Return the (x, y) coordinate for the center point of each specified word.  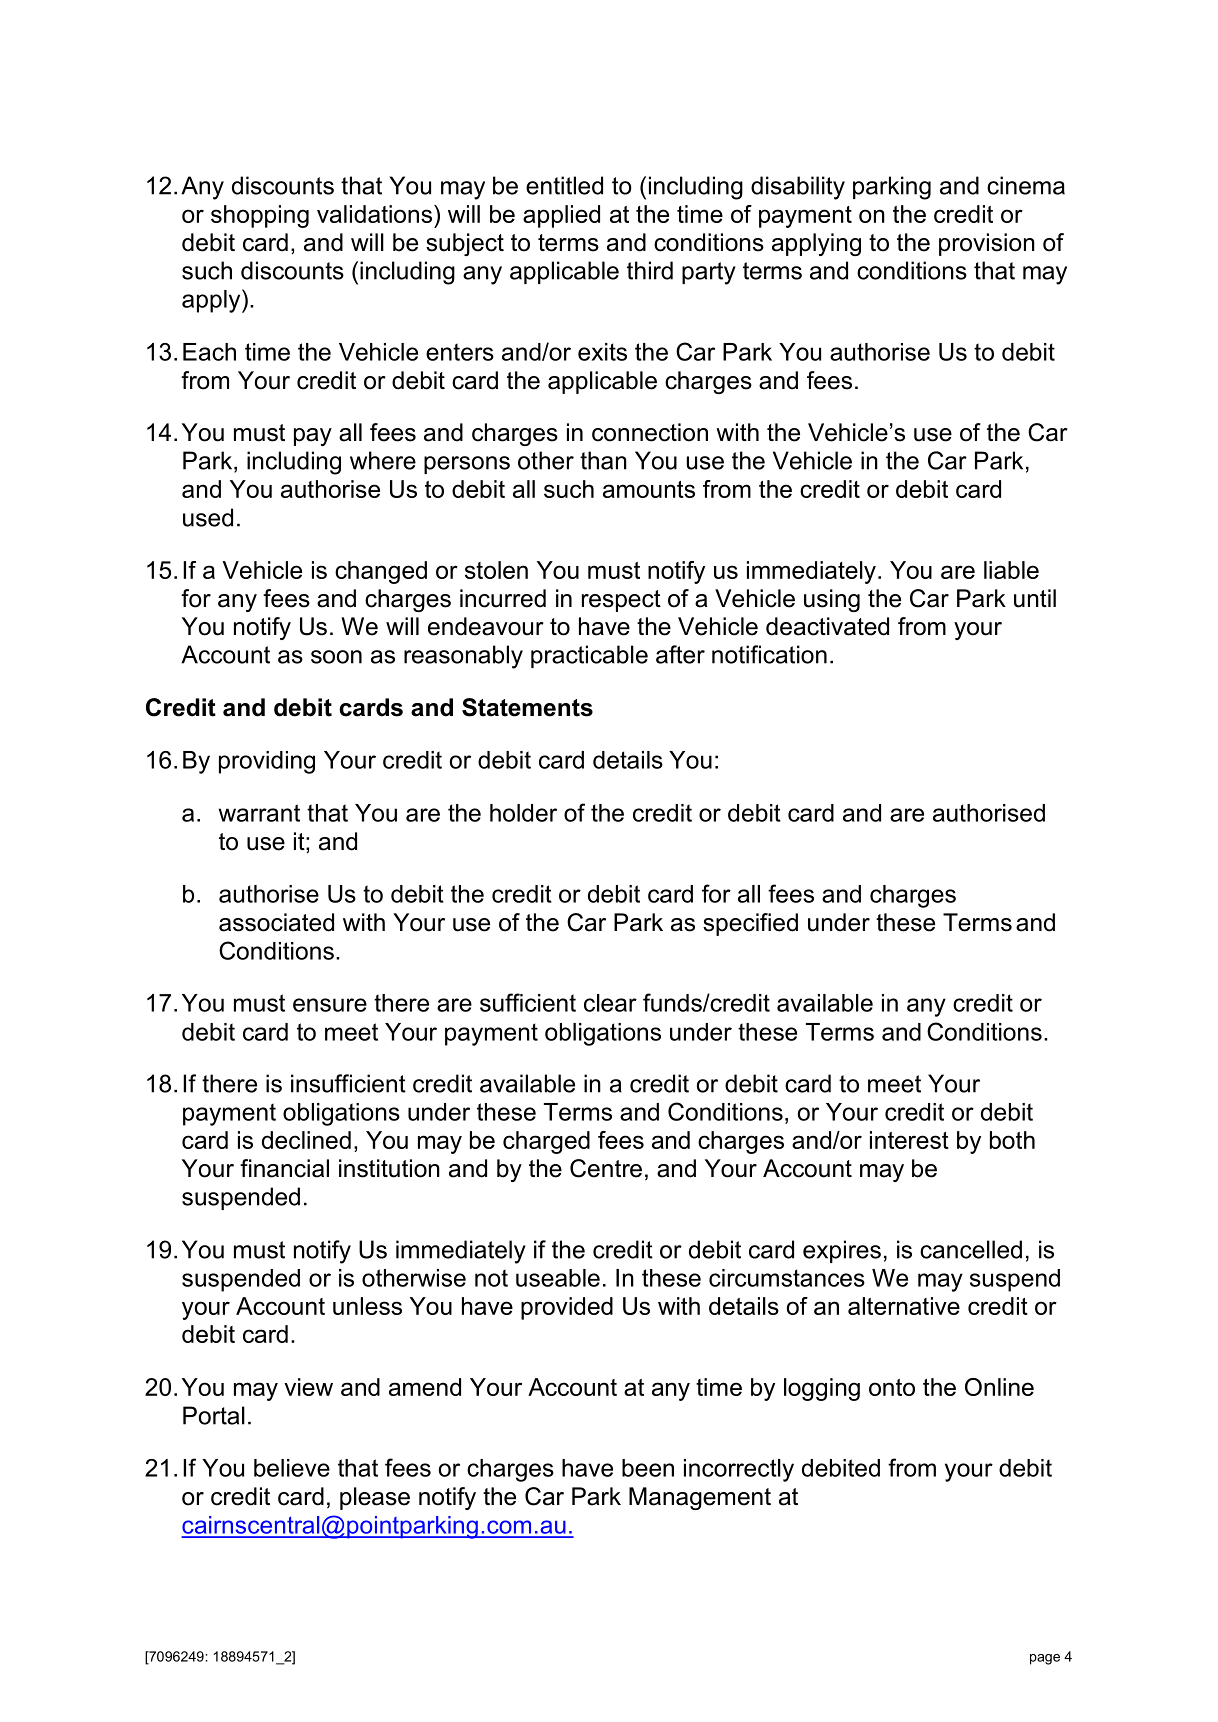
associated (276, 922)
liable (1011, 570)
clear (610, 1003)
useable (558, 1278)
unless (367, 1306)
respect (621, 601)
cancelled (971, 1249)
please (375, 1498)
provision (987, 244)
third (650, 270)
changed (381, 572)
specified (750, 924)
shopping (260, 216)
